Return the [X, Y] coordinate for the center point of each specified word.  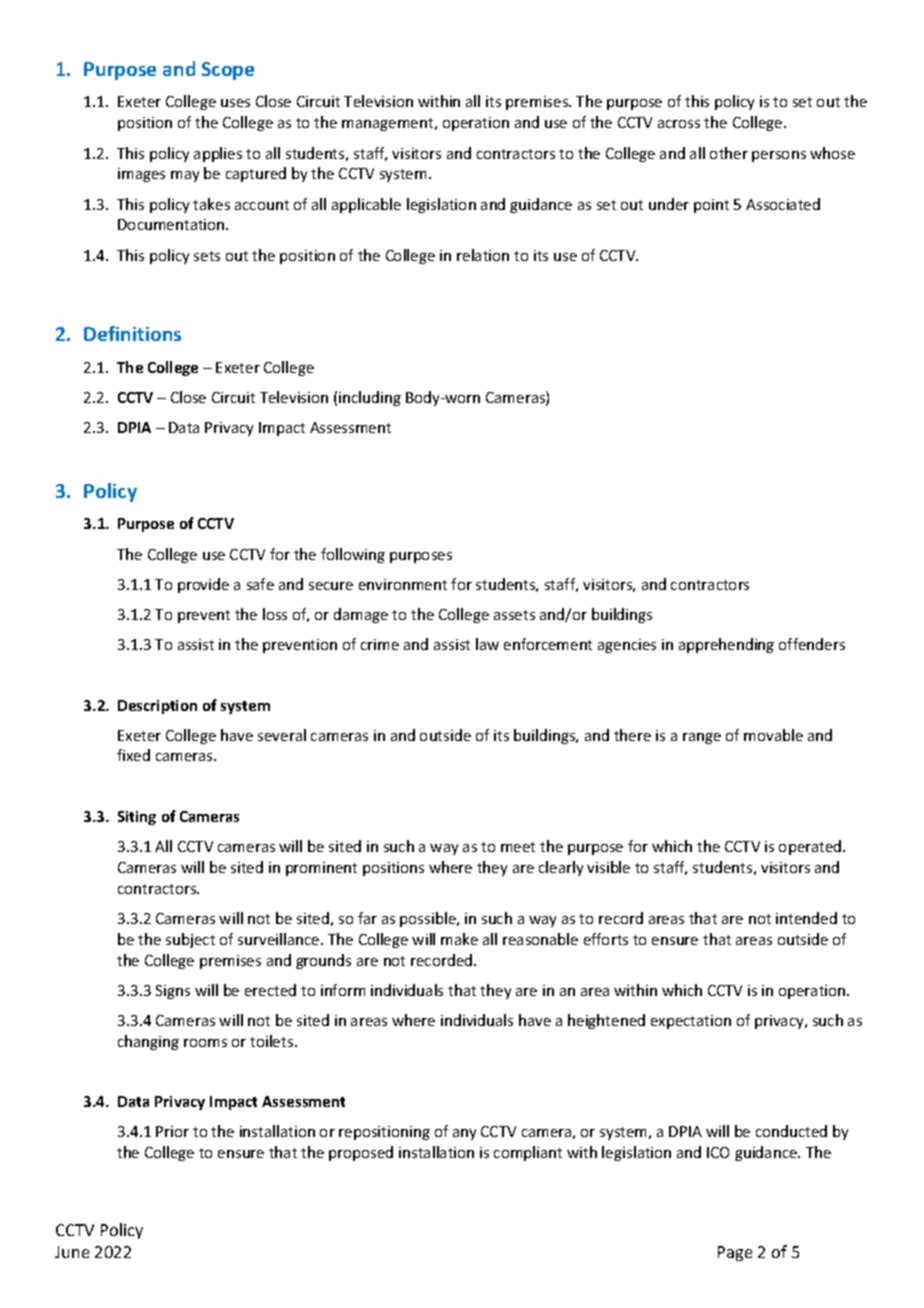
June [72, 1252]
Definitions [132, 333]
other [729, 153]
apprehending [726, 645]
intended [806, 918]
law [487, 644]
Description [157, 707]
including [370, 398]
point [711, 206]
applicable [366, 205]
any [464, 1134]
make [459, 939]
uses [235, 103]
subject [190, 940]
